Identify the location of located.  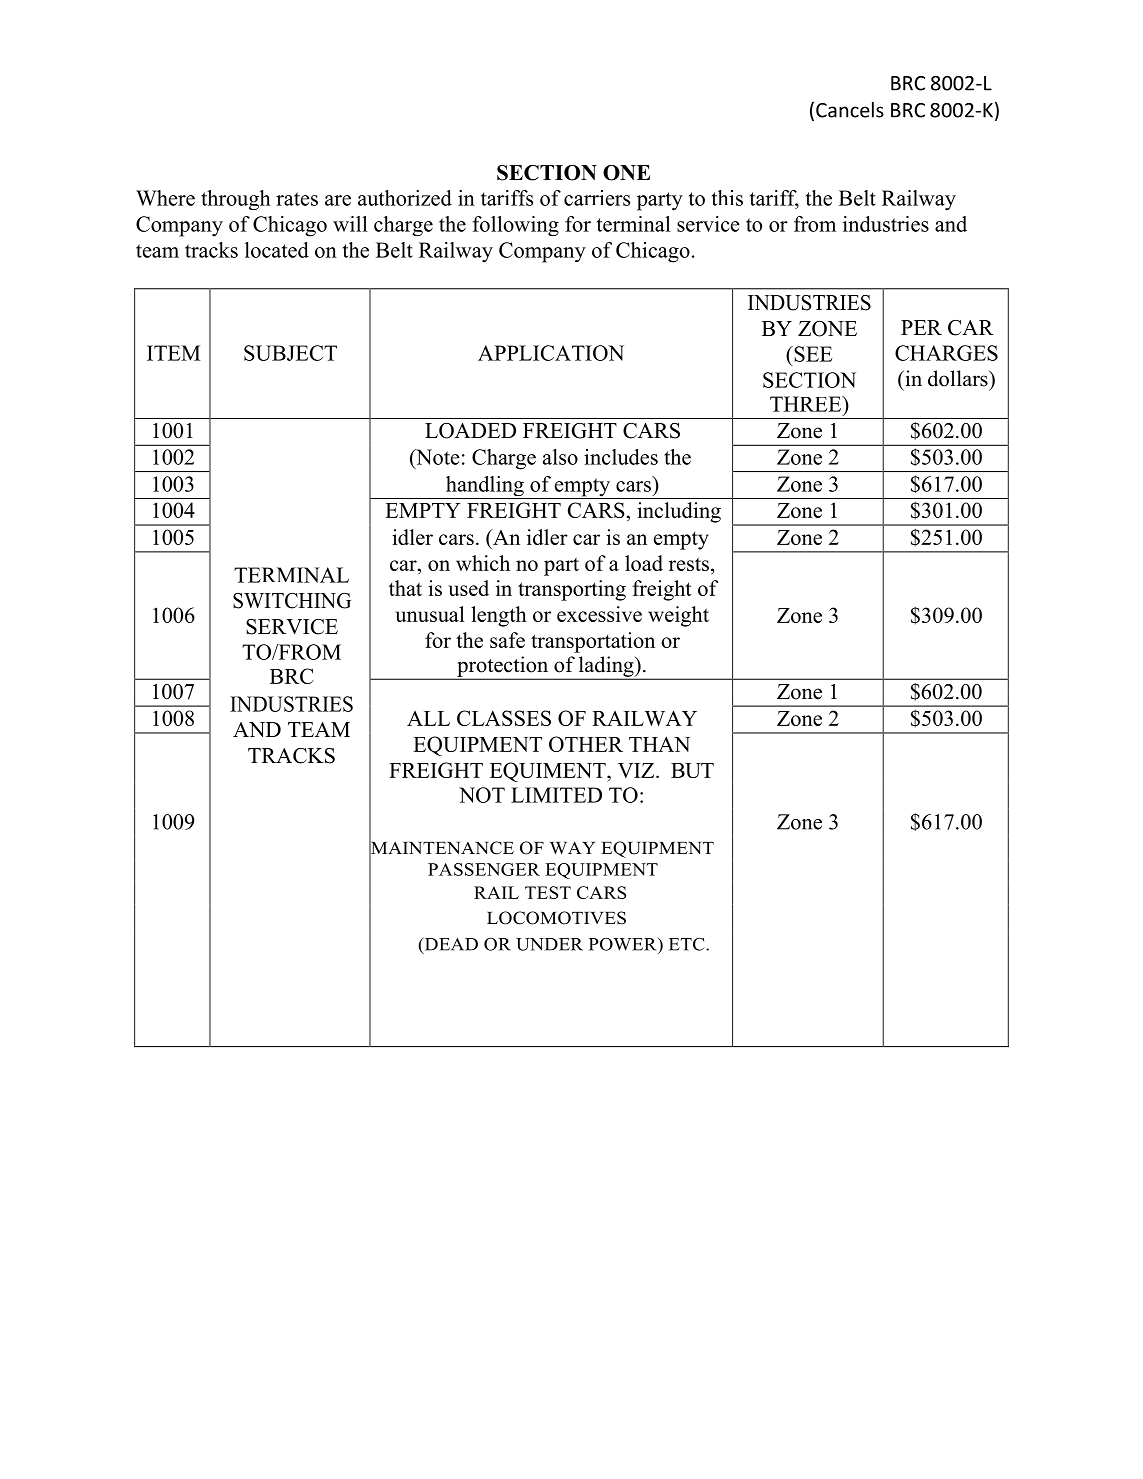
(277, 250).
